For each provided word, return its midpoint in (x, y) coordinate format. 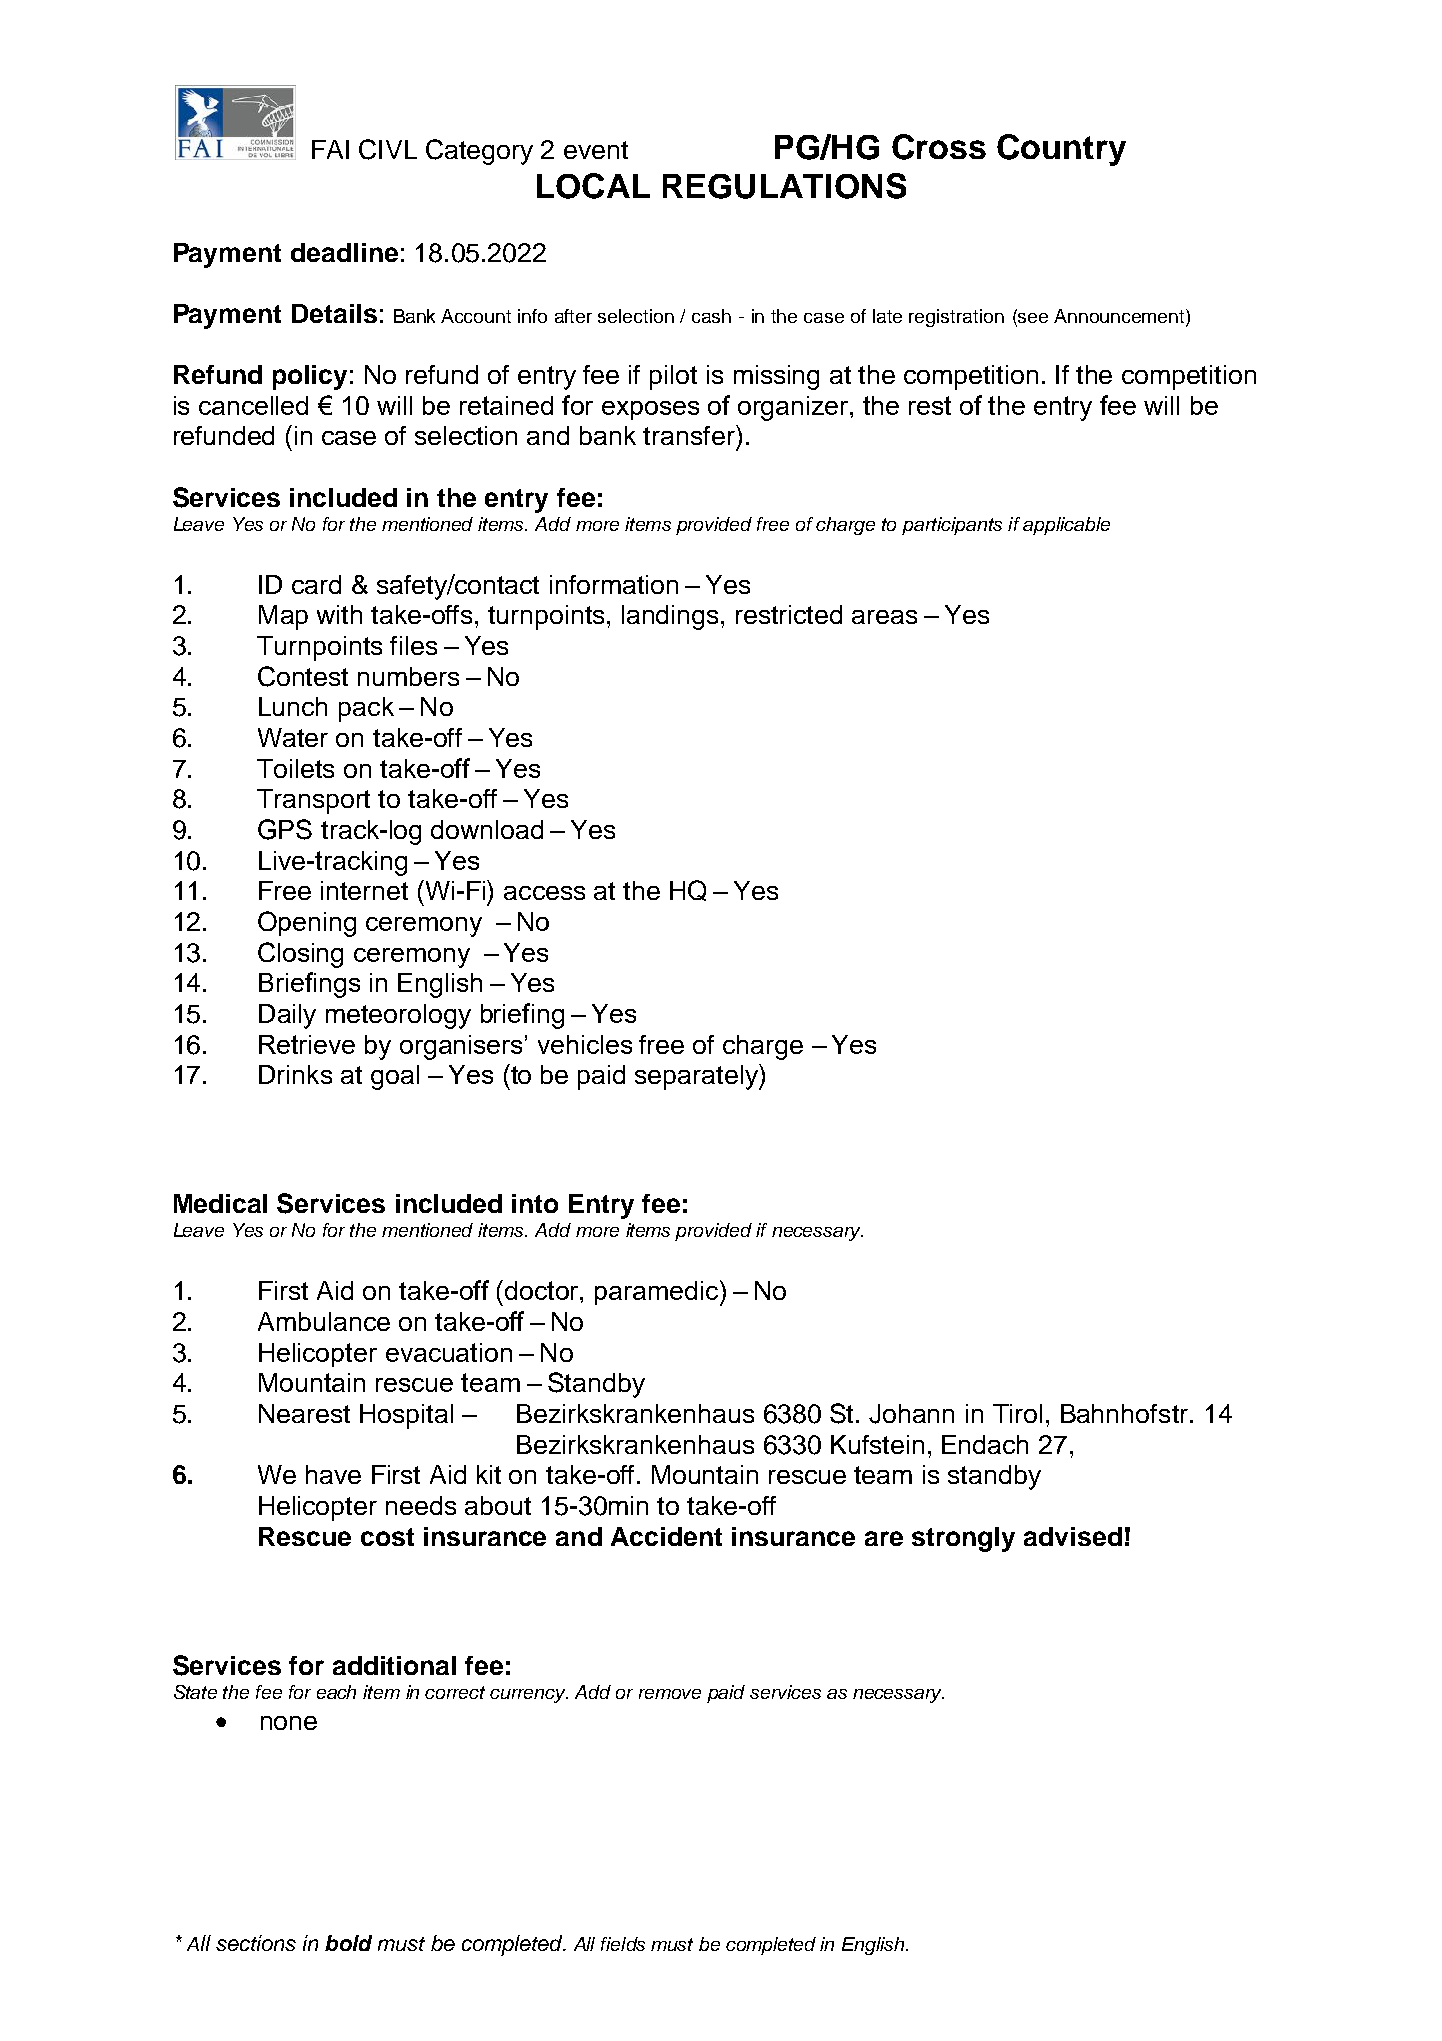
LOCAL (593, 186)
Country (1061, 150)
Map (283, 617)
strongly (963, 1539)
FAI (330, 149)
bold (348, 1943)
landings (672, 617)
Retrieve (307, 1044)
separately (697, 1077)
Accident (666, 1536)
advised (1073, 1536)
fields (623, 1944)
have (333, 1474)
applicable (1066, 526)
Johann (911, 1414)
